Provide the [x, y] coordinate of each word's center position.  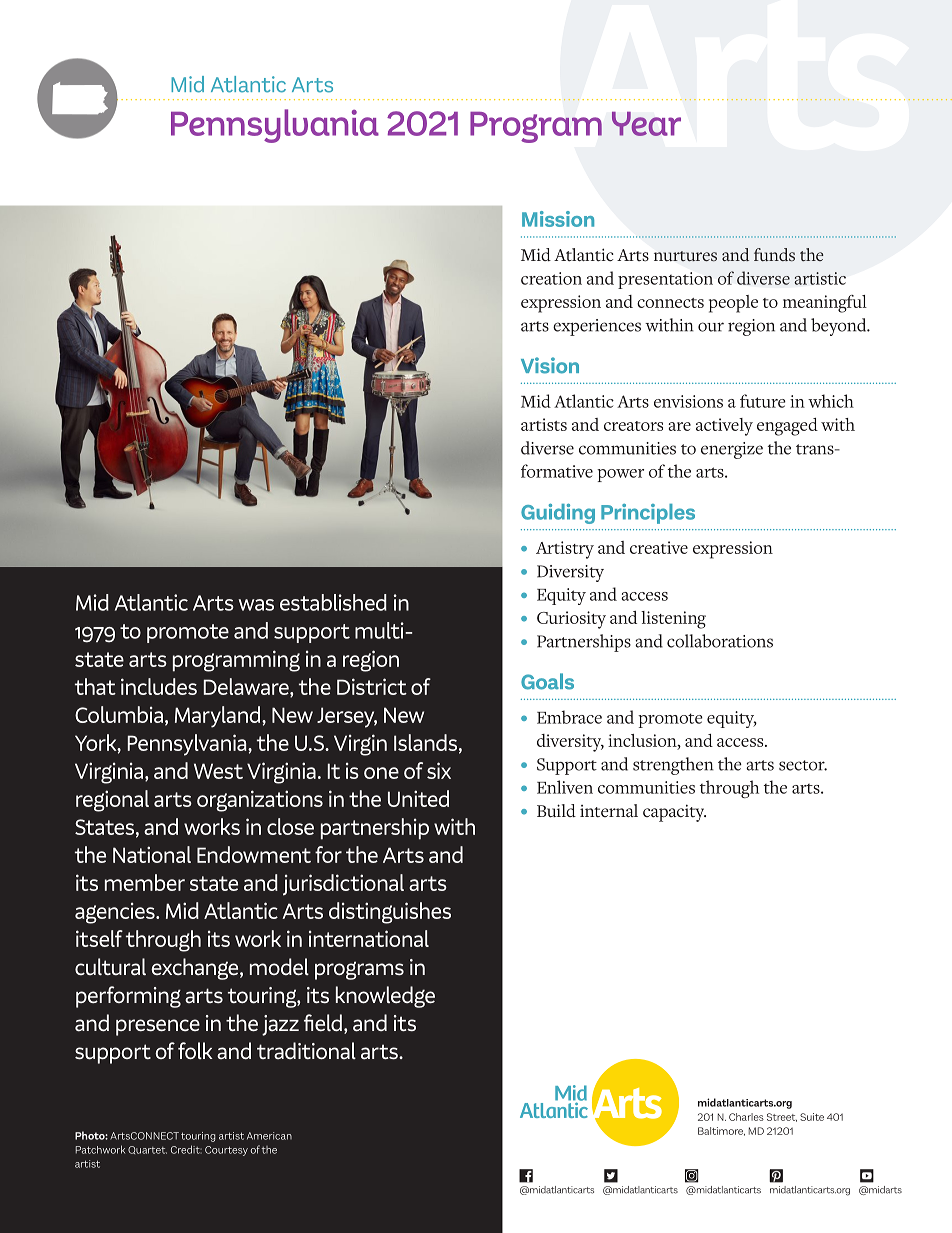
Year [646, 124]
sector [803, 765]
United [418, 798]
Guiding [558, 514]
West [218, 771]
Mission [558, 219]
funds [774, 255]
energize [732, 450]
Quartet [147, 1150]
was [256, 605]
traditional [306, 1051]
